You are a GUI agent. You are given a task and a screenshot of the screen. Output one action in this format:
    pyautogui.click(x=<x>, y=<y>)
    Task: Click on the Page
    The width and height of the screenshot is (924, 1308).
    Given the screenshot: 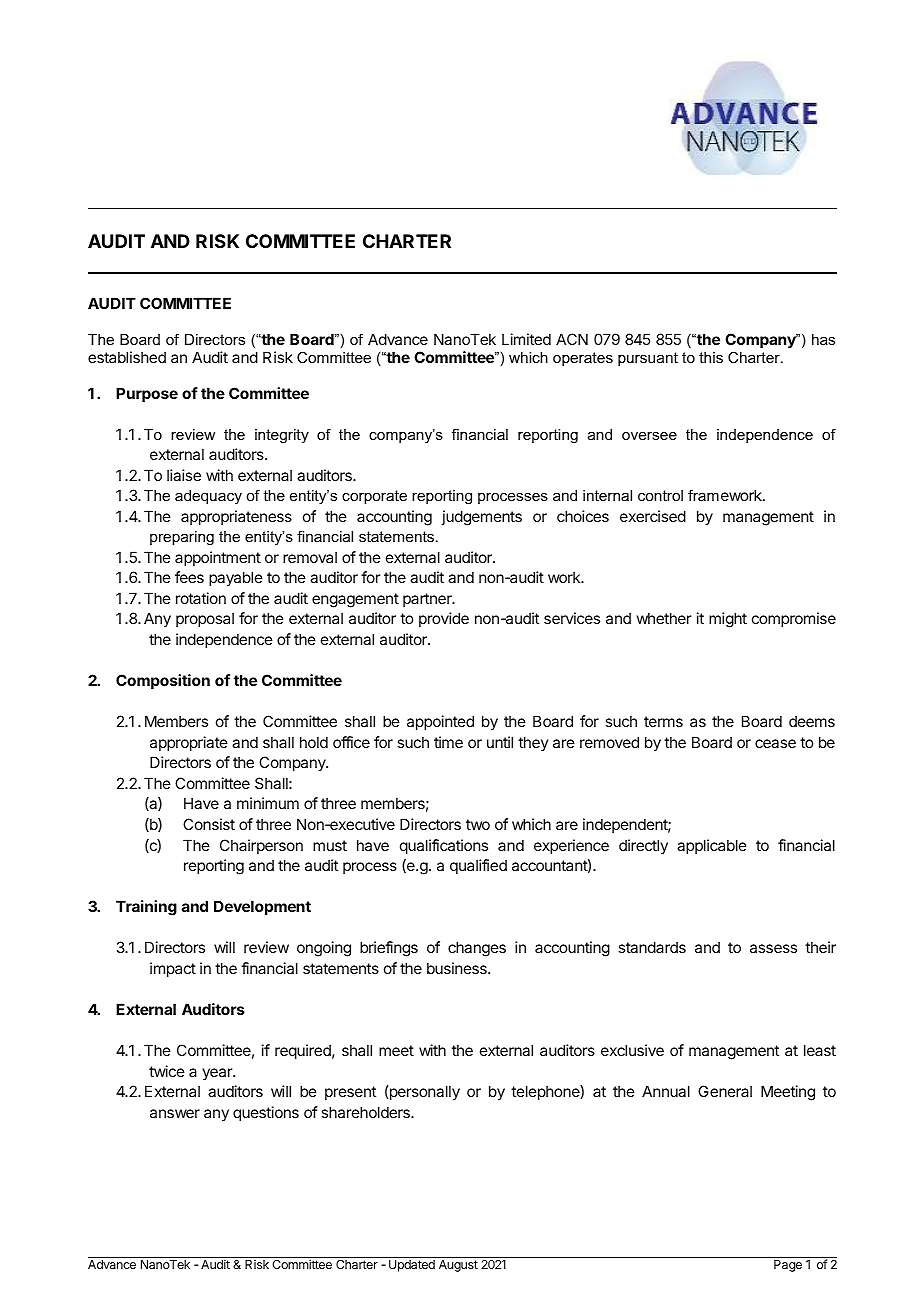 What is the action you would take?
    pyautogui.click(x=788, y=1266)
